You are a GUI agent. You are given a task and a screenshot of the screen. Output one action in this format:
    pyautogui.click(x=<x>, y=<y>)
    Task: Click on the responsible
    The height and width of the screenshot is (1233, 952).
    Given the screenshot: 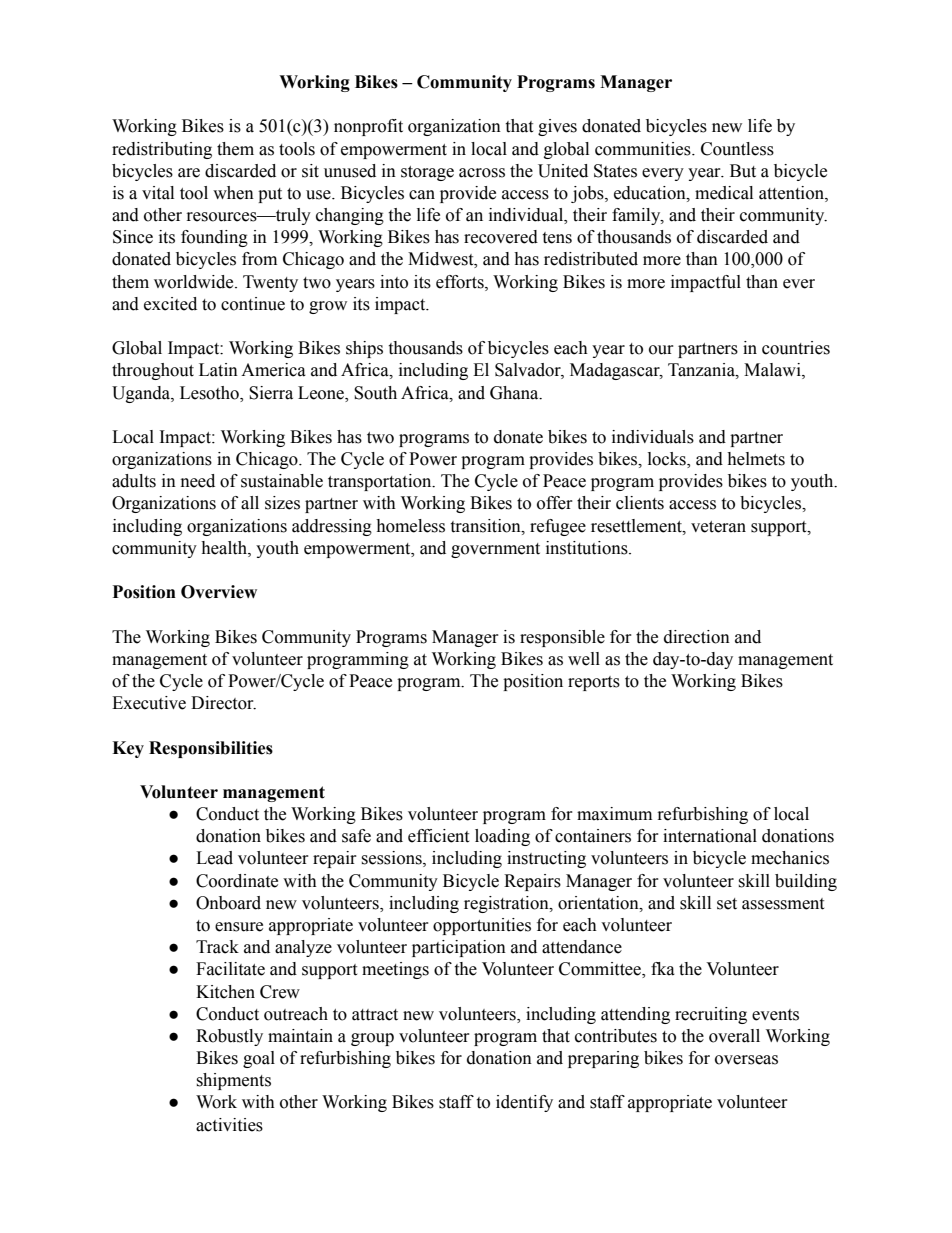 What is the action you would take?
    pyautogui.click(x=562, y=638)
